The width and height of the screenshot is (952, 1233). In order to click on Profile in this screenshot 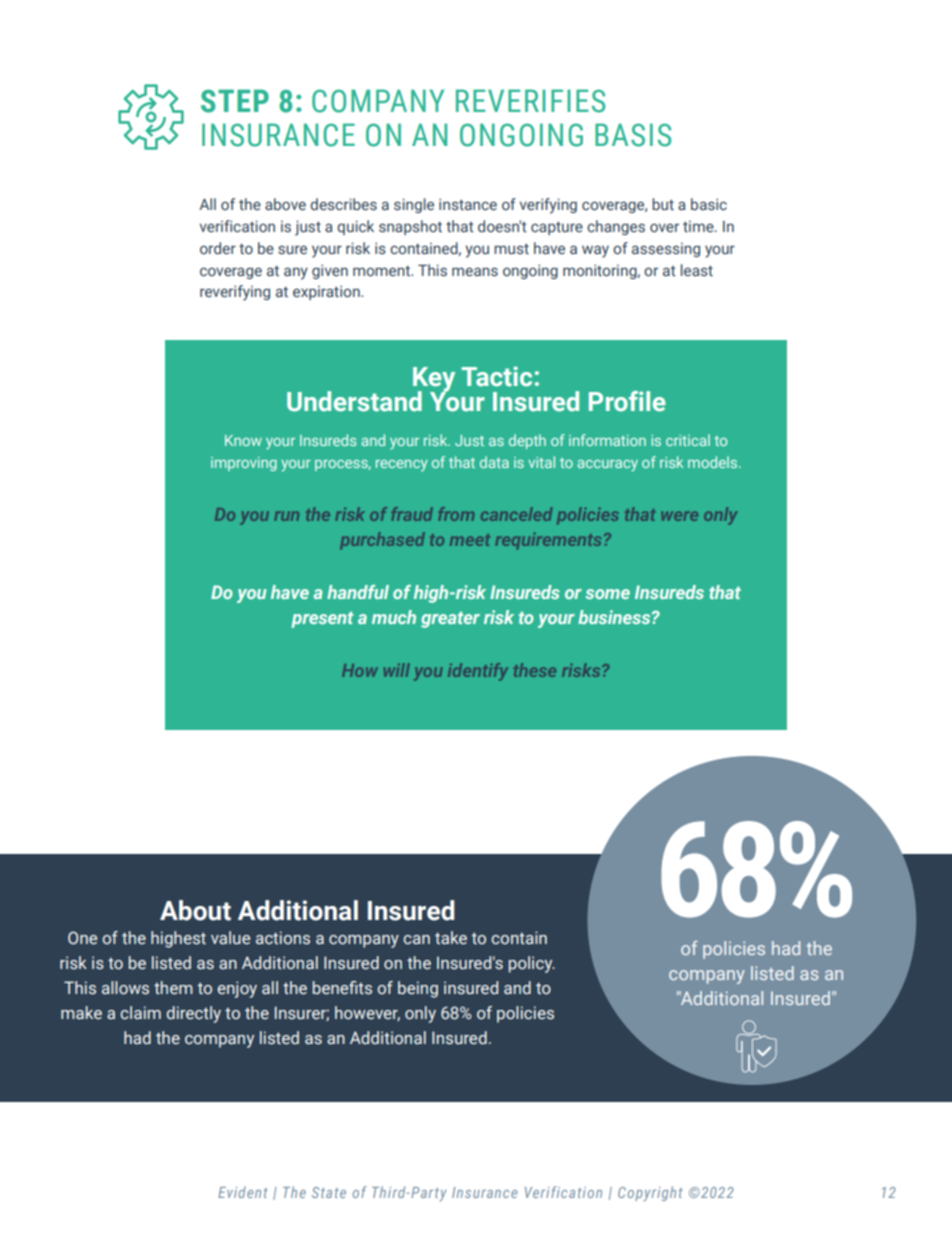, I will do `click(627, 401)`.
